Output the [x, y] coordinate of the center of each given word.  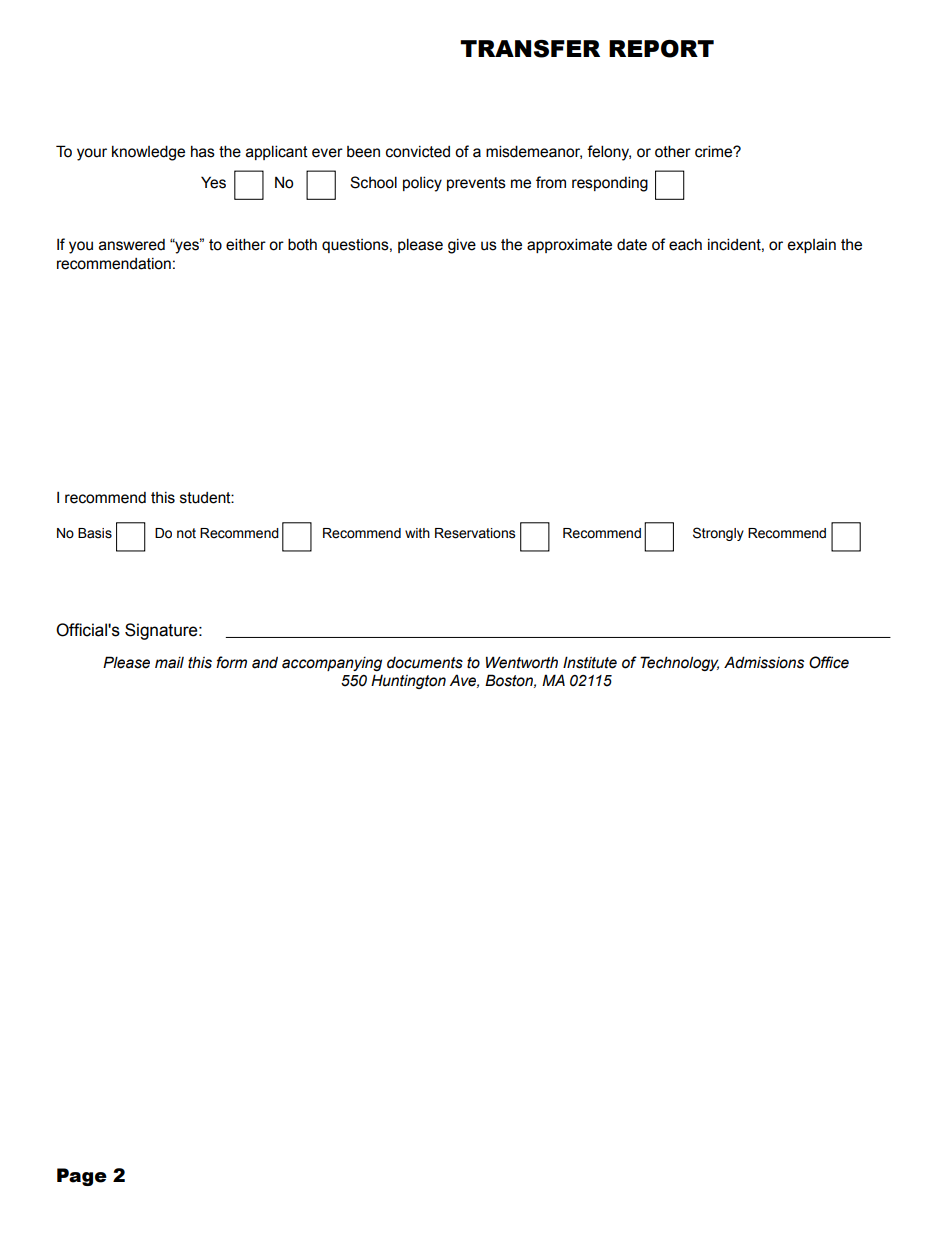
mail [169, 663]
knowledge [148, 153]
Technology [679, 663]
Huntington [408, 681]
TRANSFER [530, 49]
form [231, 662]
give [462, 246]
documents [425, 663]
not [186, 533]
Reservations [475, 533]
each [685, 245]
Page [82, 1177]
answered [132, 245]
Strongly [718, 534]
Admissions [764, 662]
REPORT [661, 49]
